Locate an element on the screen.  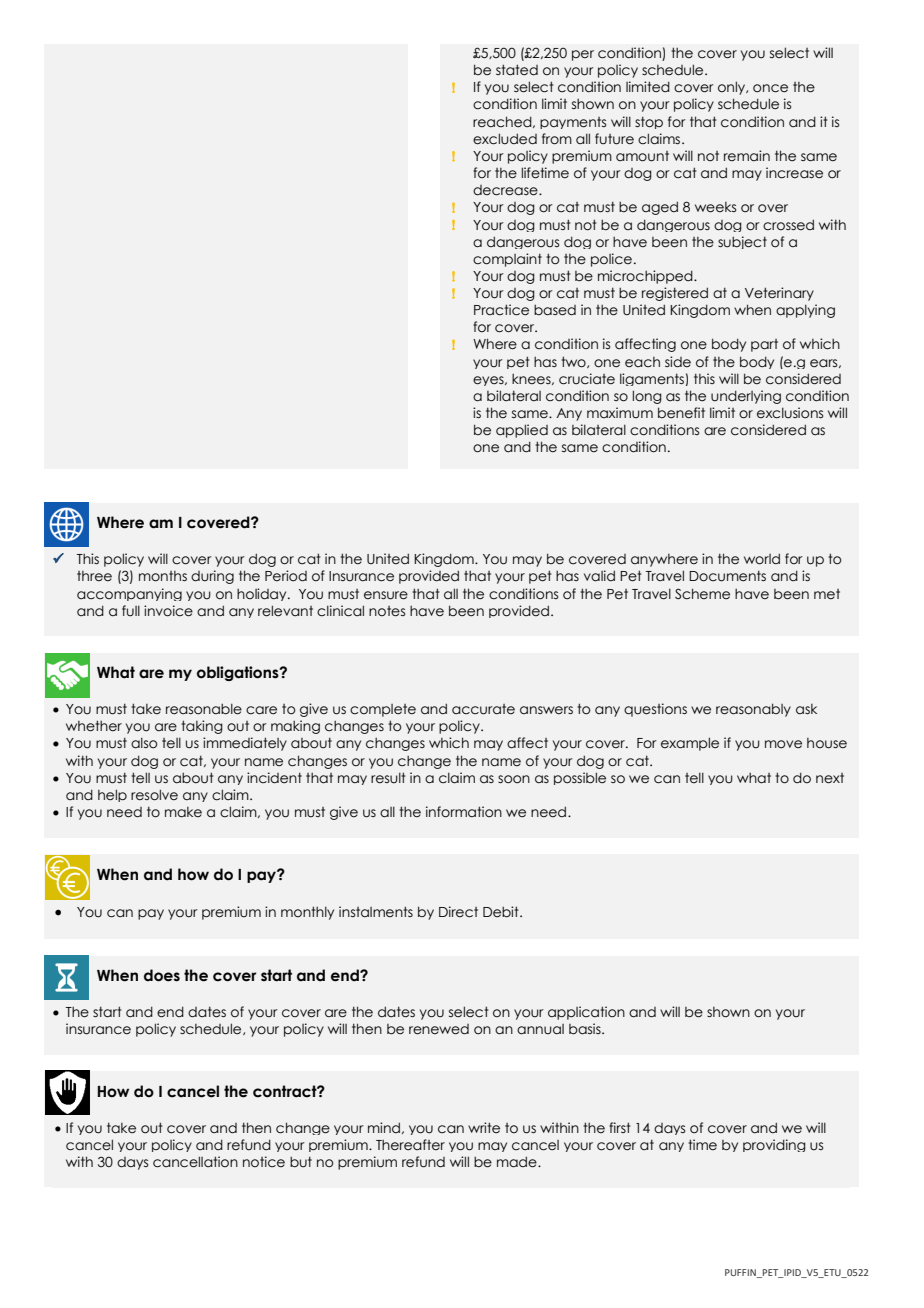
write is located at coordinates (484, 1128).
